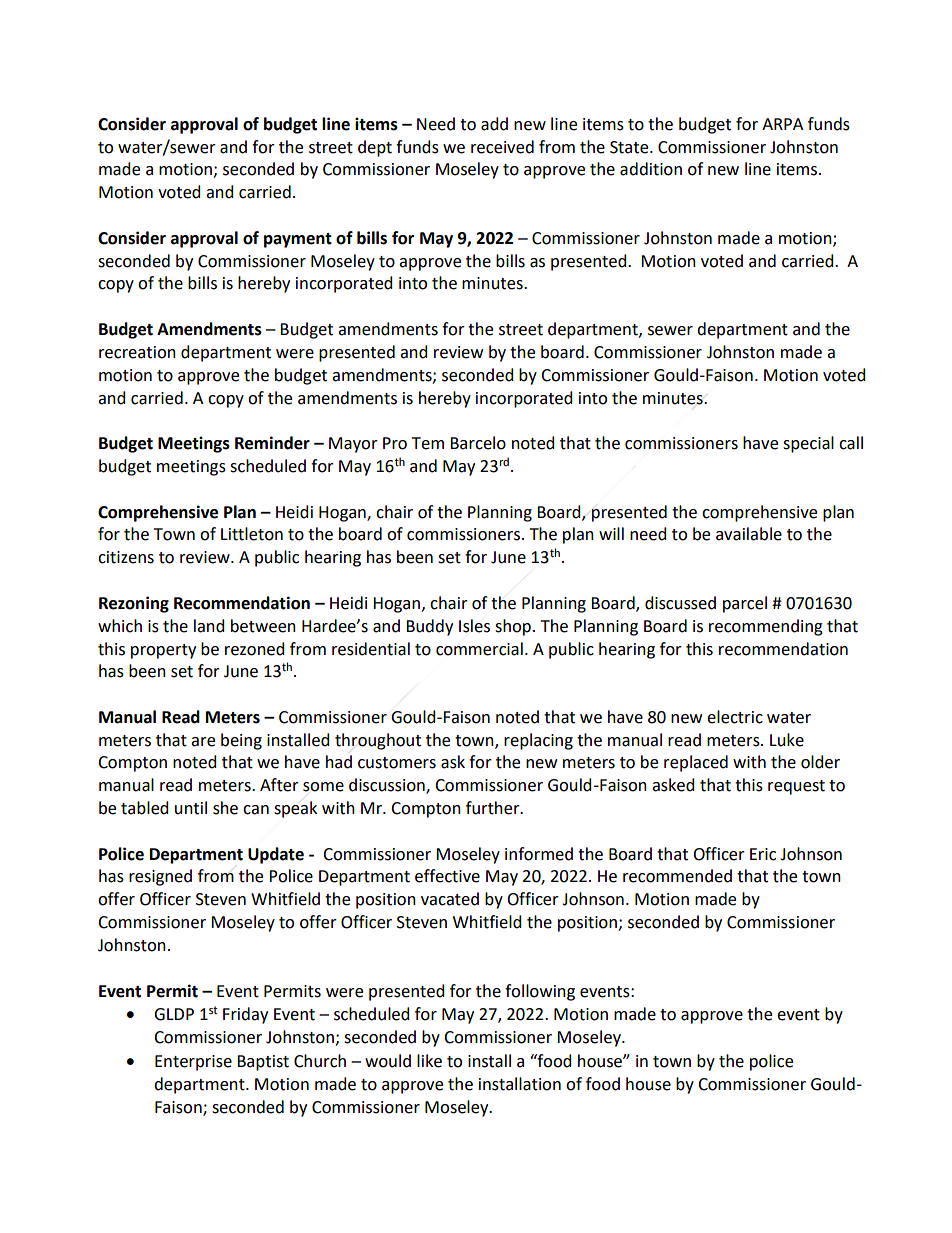 The image size is (952, 1233). What do you see at coordinates (474, 626) in the screenshot?
I see `Isles` at bounding box center [474, 626].
